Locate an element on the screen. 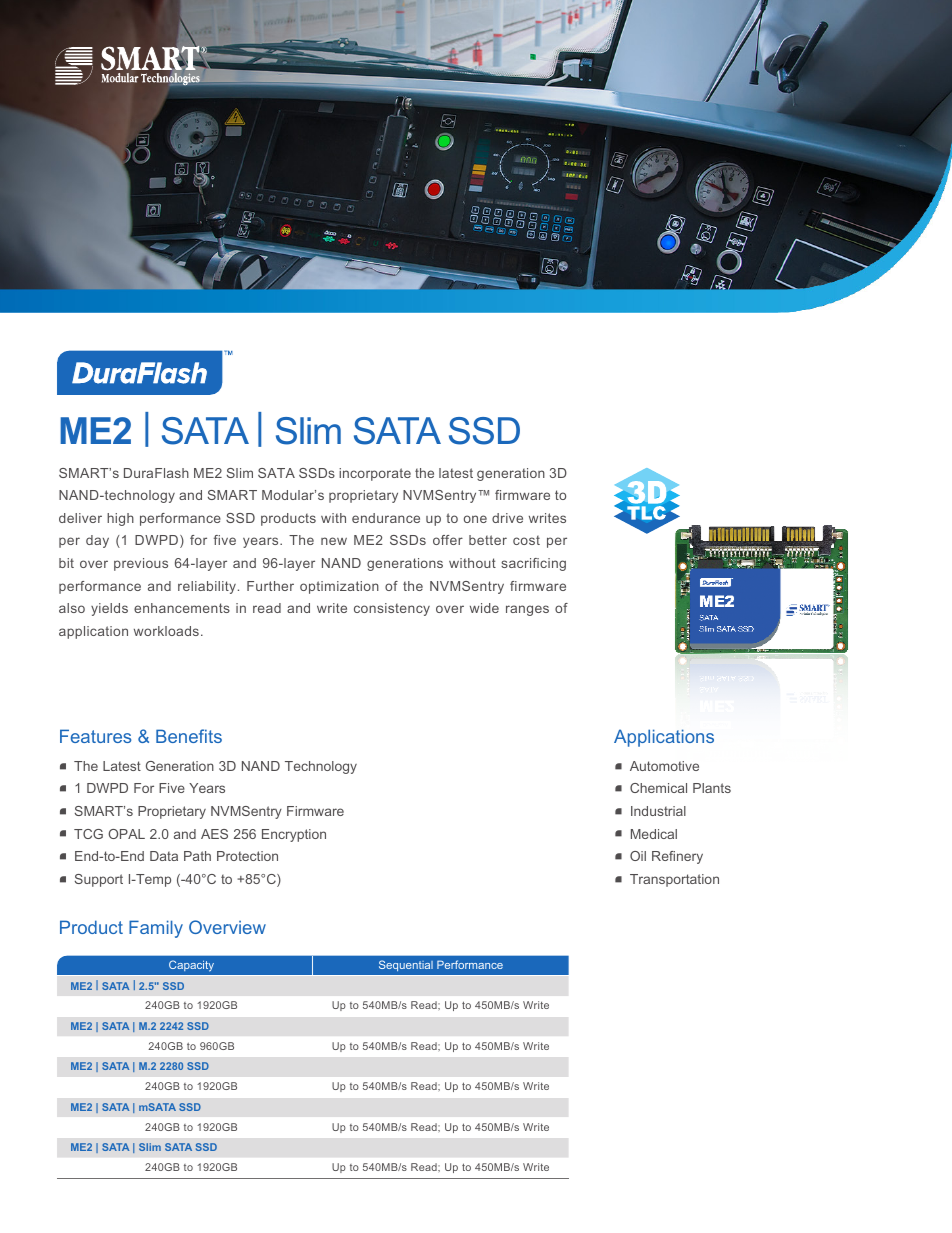 This screenshot has height=1233, width=952. Automotive is located at coordinates (664, 766).
